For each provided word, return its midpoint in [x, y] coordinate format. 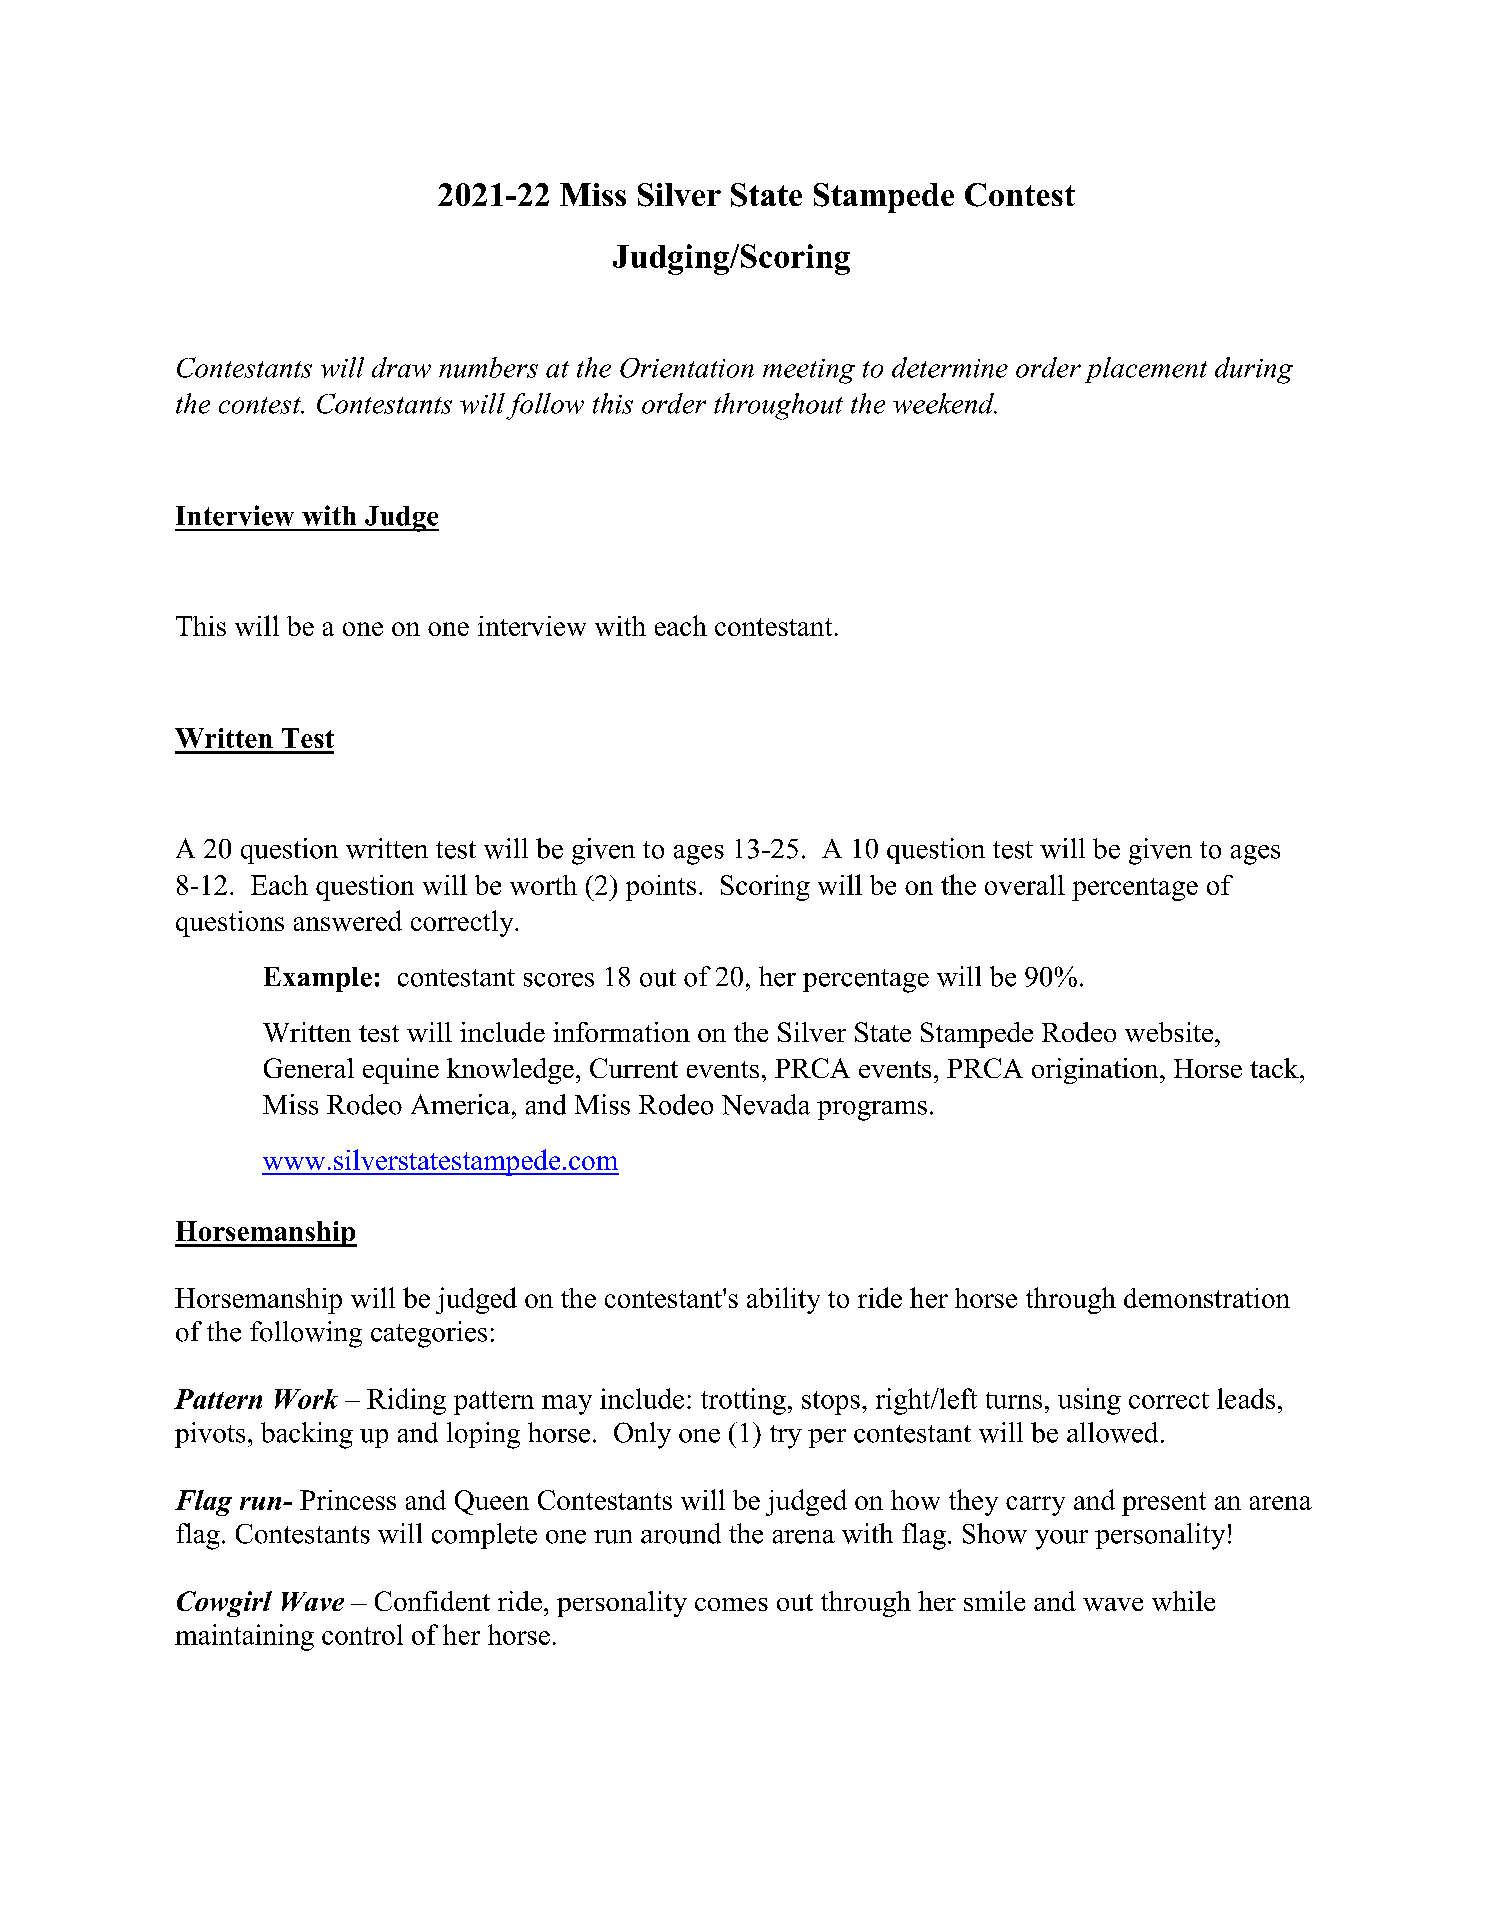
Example [318, 979]
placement [1146, 370]
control [362, 1634]
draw [401, 367]
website [1170, 1032]
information [621, 1032]
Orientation [687, 368]
